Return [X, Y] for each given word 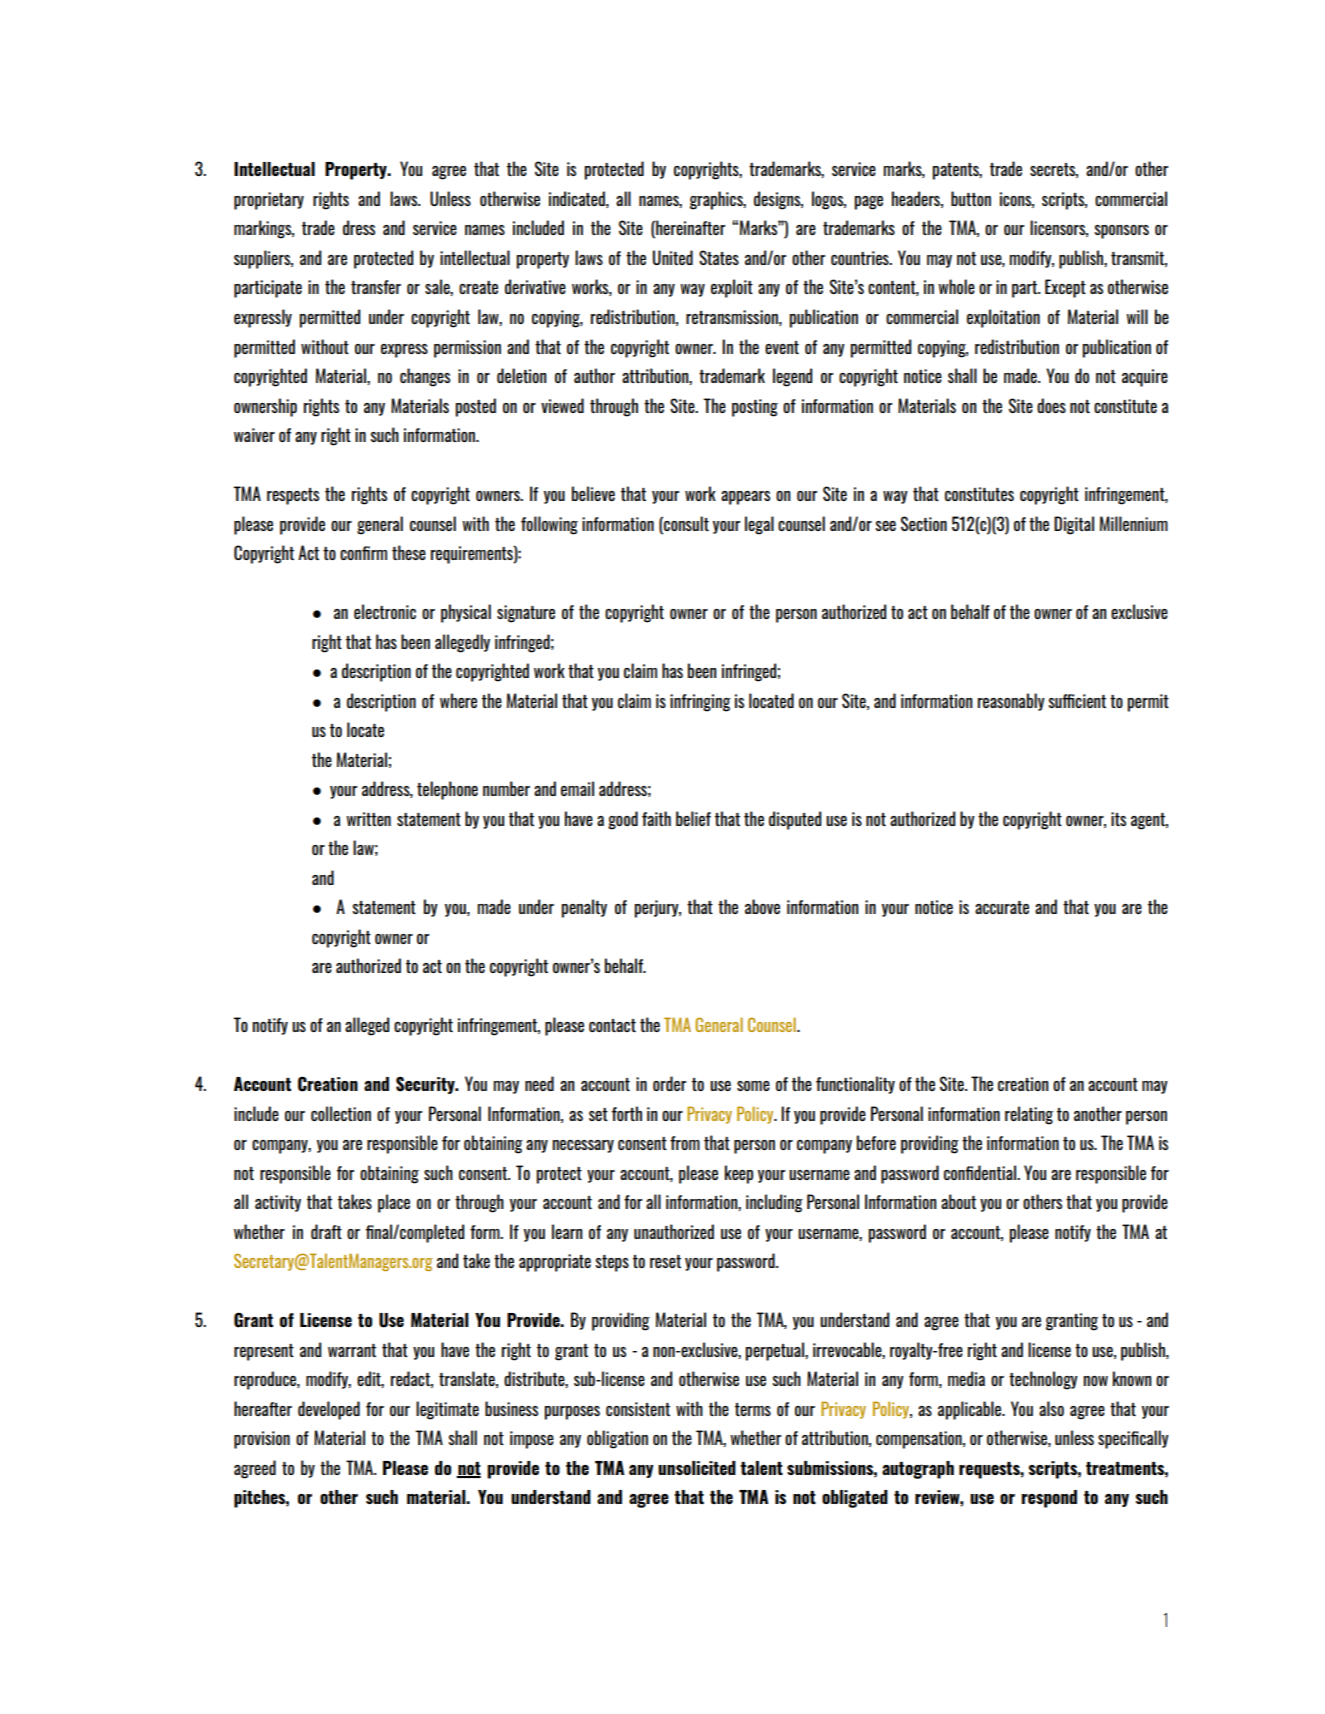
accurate [1002, 907]
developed [329, 1410]
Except [1065, 288]
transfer [376, 287]
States [719, 257]
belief [693, 818]
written [368, 819]
